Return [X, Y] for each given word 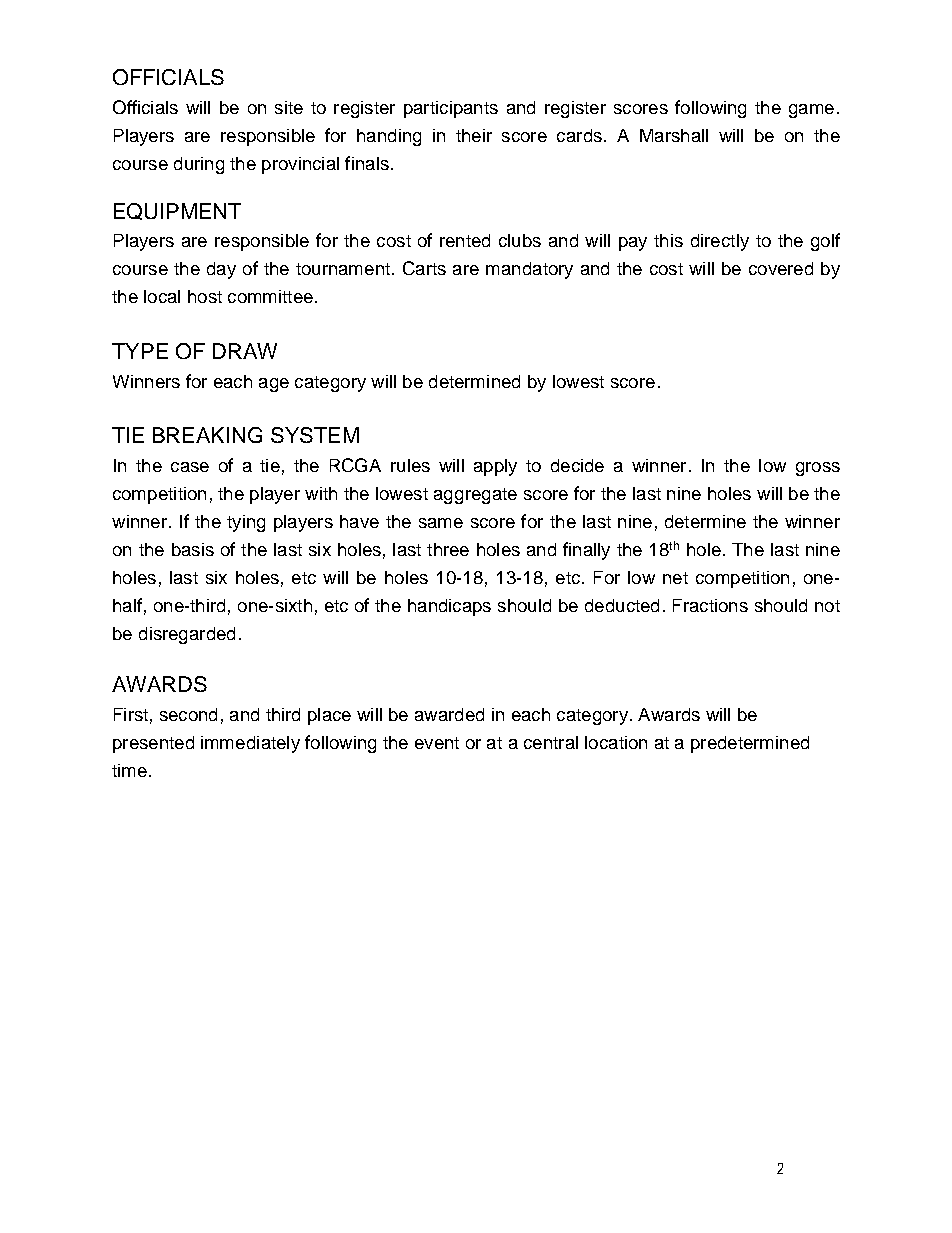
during [199, 165]
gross [818, 469]
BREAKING [207, 435]
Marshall [674, 135]
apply [495, 467]
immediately [250, 744]
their [474, 135]
